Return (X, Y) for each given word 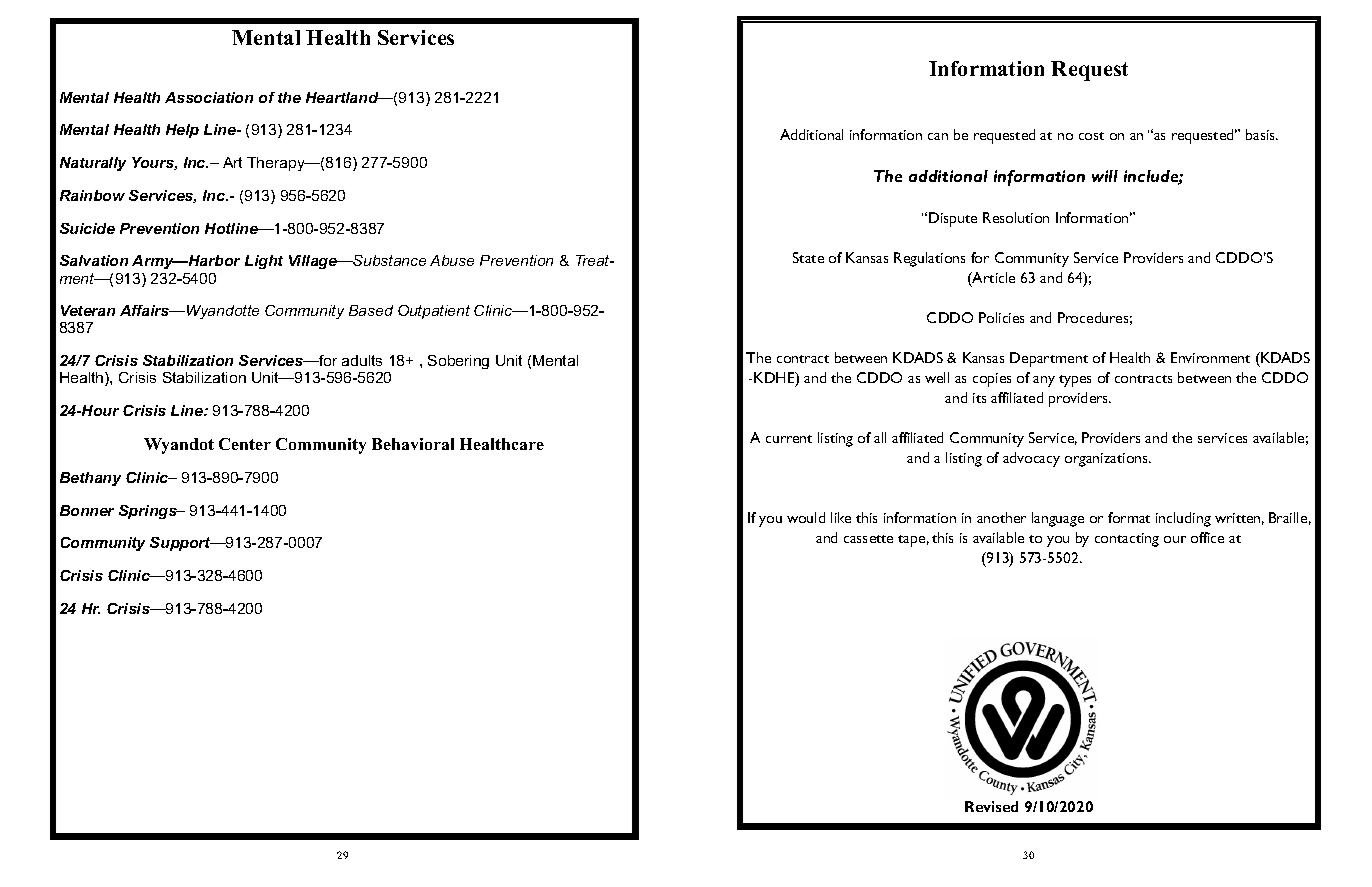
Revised (991, 806)
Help (182, 131)
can (938, 136)
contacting (1127, 540)
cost (1091, 136)
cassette (868, 539)
